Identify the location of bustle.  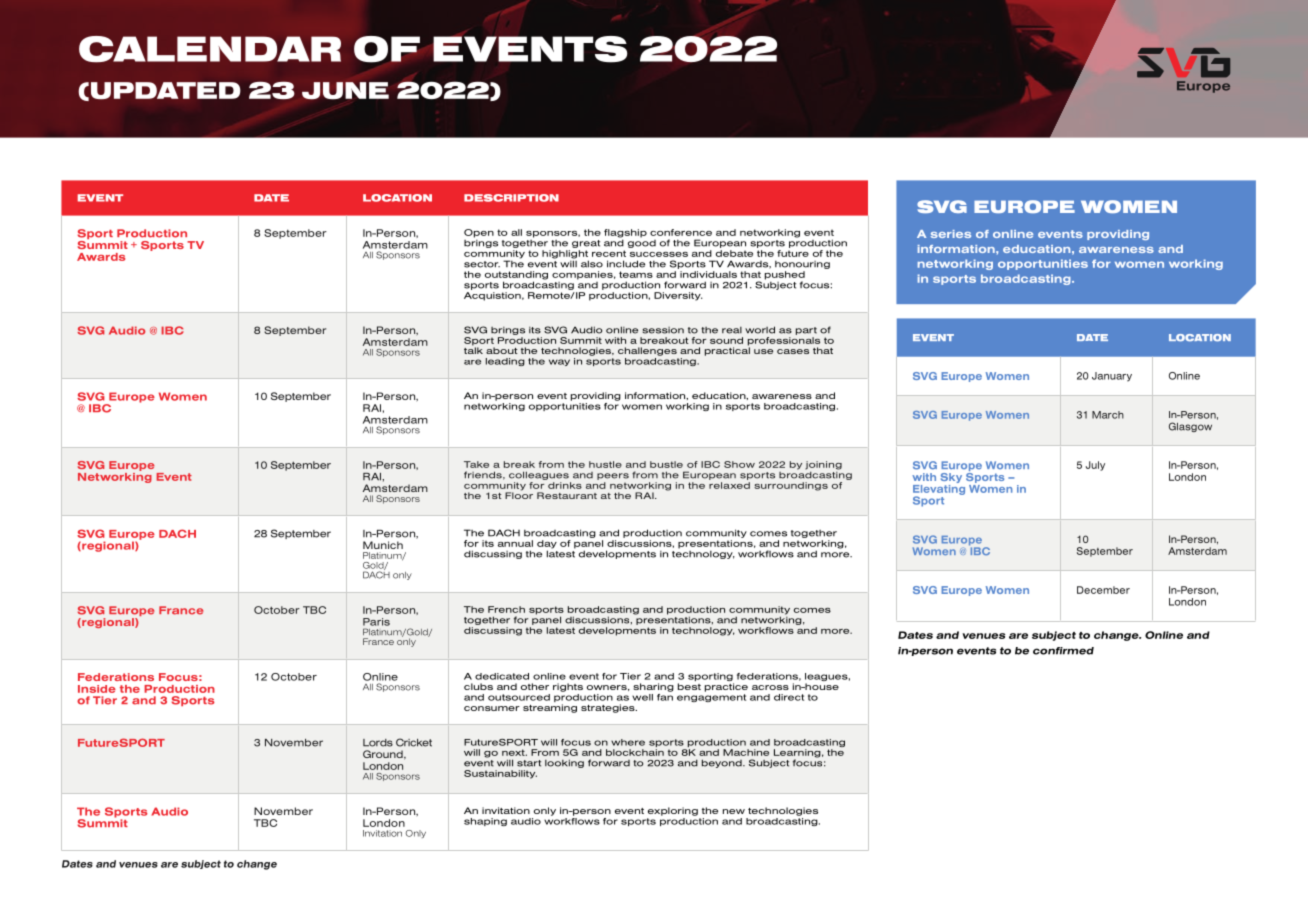
(666, 464).
